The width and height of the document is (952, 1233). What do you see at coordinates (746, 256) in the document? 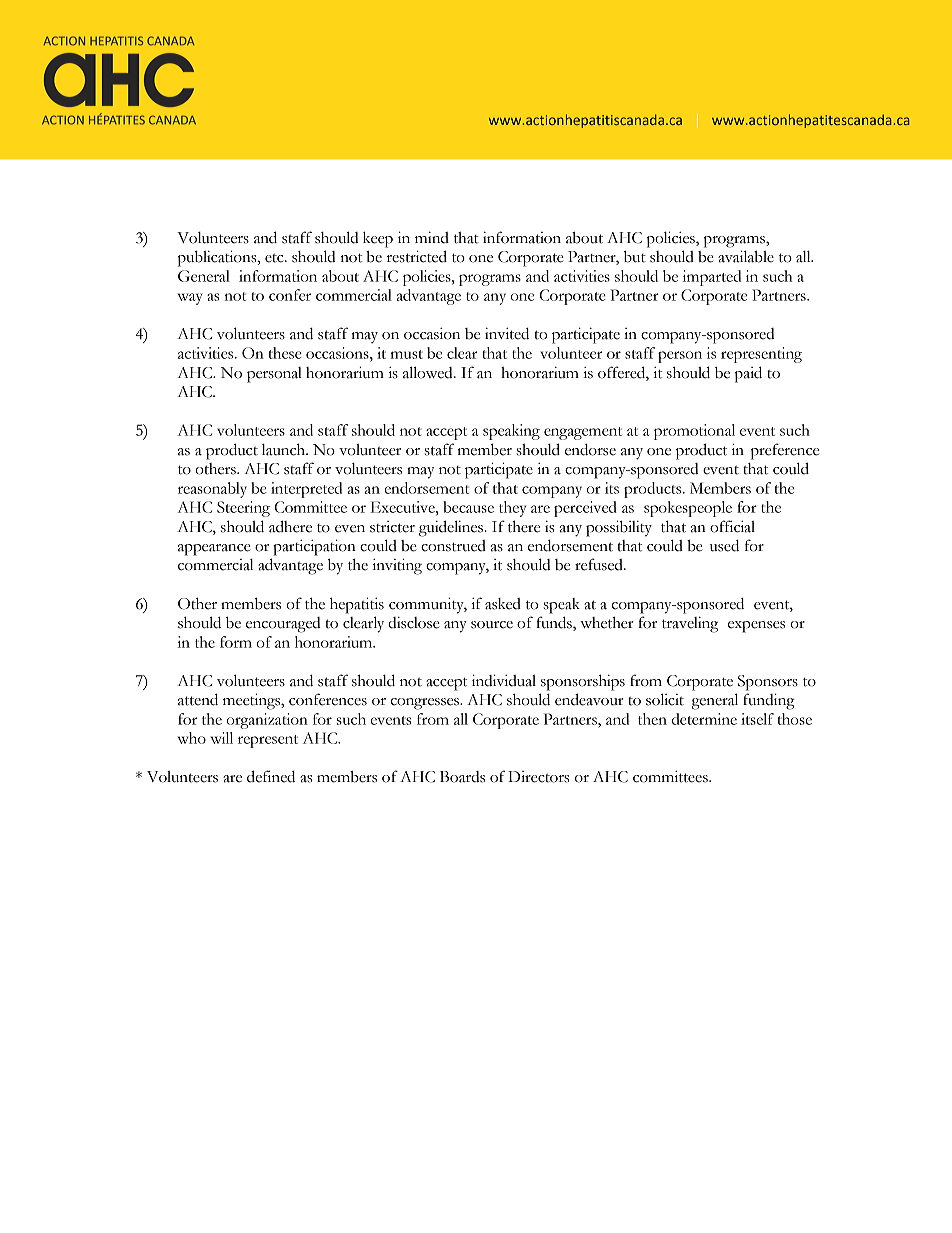
I see `available` at bounding box center [746, 256].
